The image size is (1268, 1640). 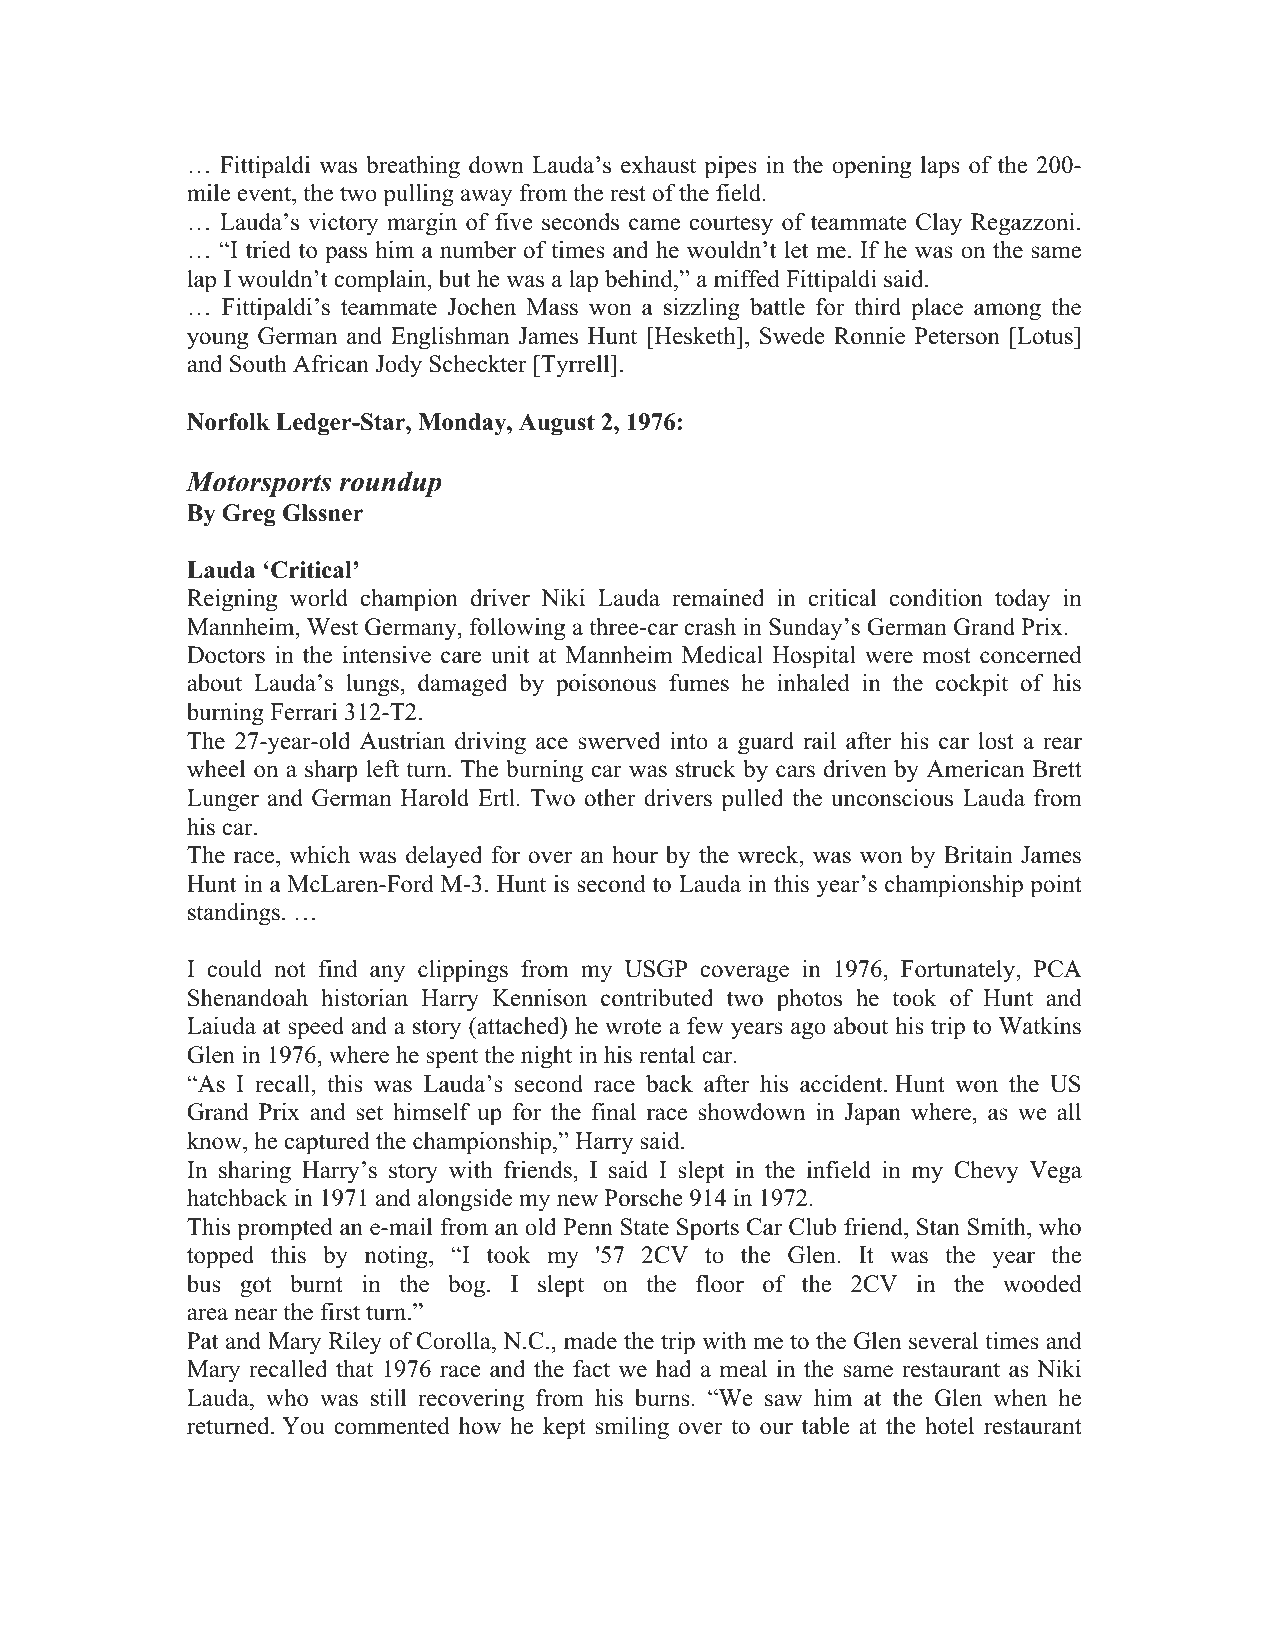 I want to click on burns, so click(x=662, y=1398).
